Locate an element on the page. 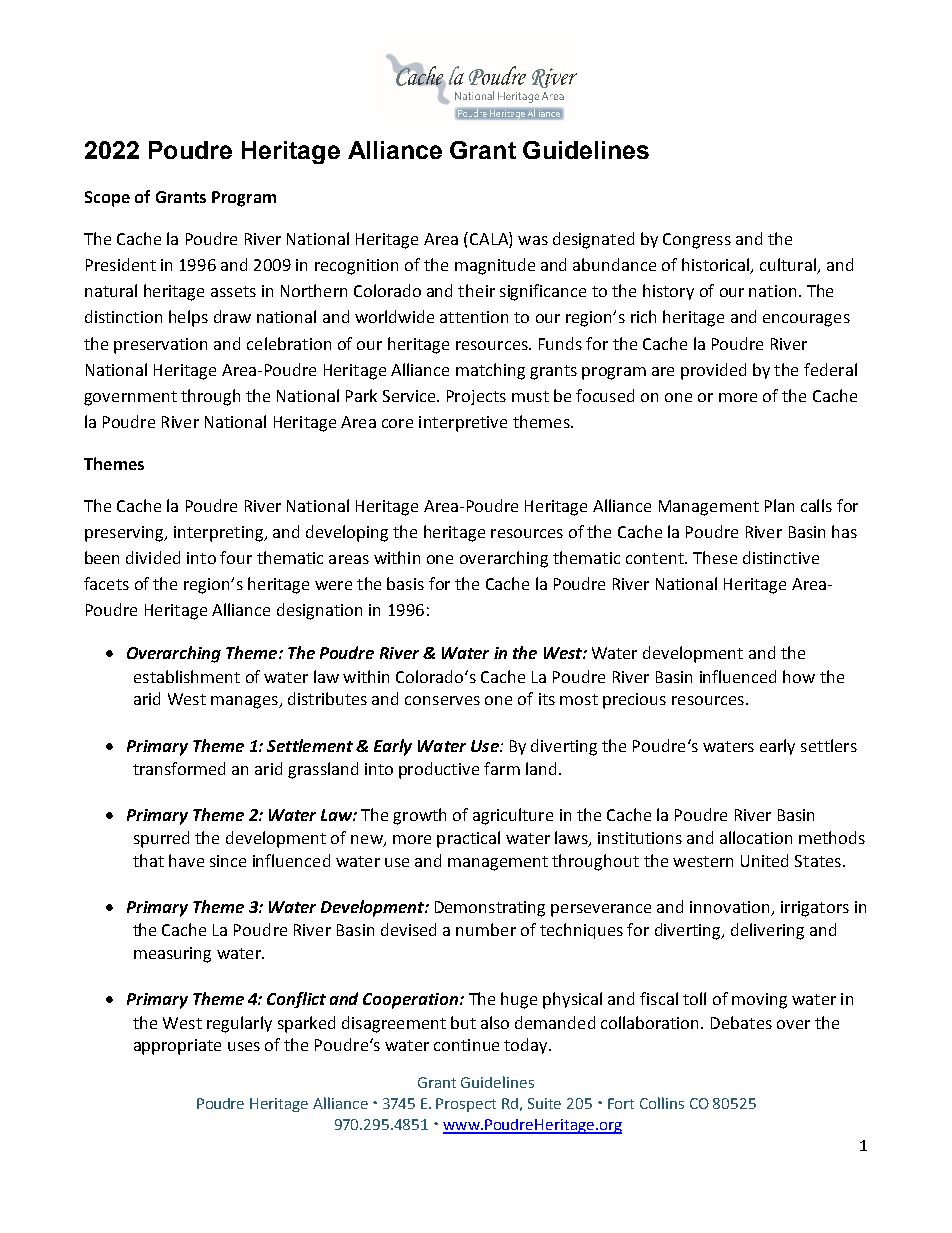 The width and height of the document is (952, 1233). how is located at coordinates (799, 676).
